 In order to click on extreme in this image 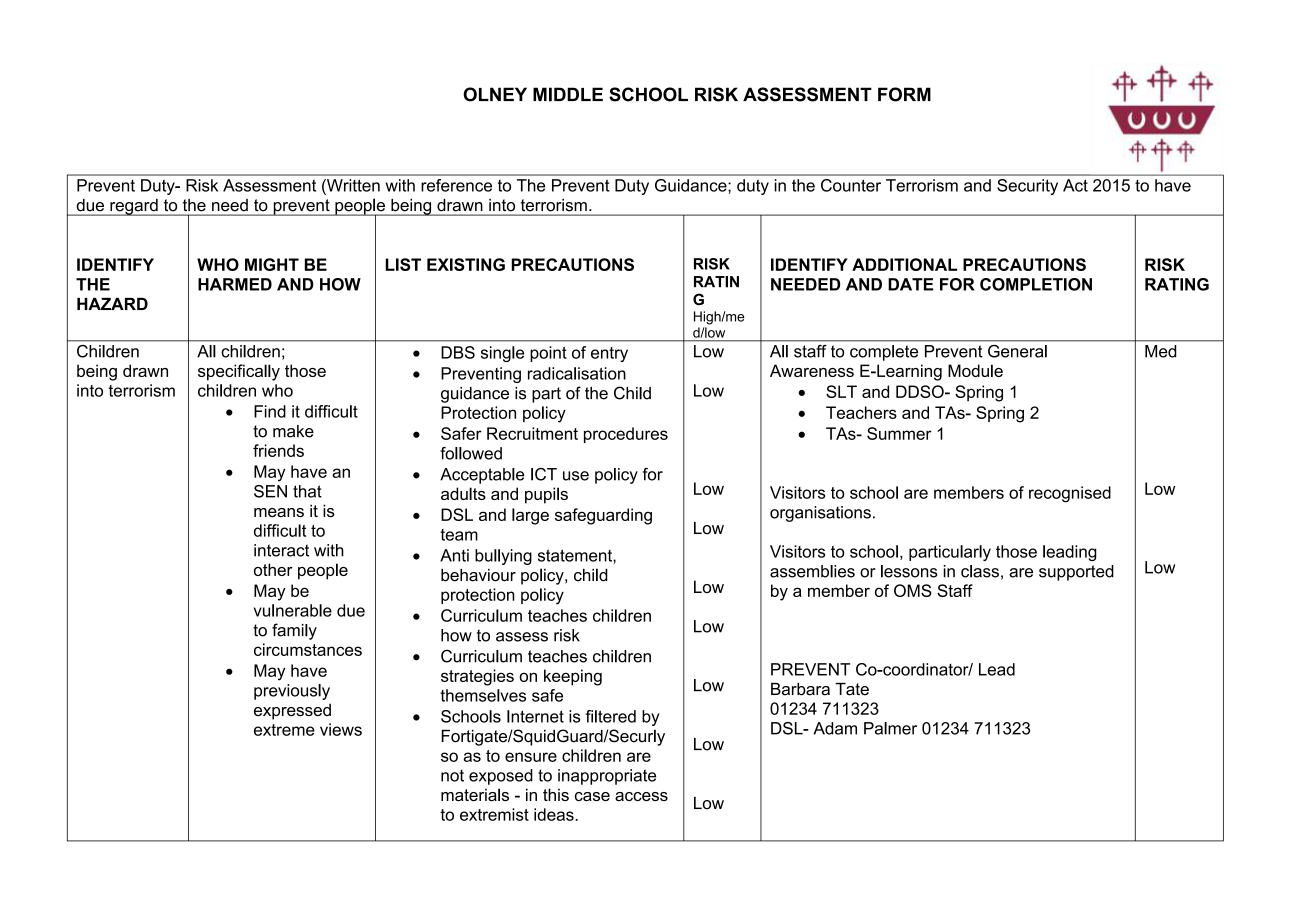, I will do `click(284, 730)`.
